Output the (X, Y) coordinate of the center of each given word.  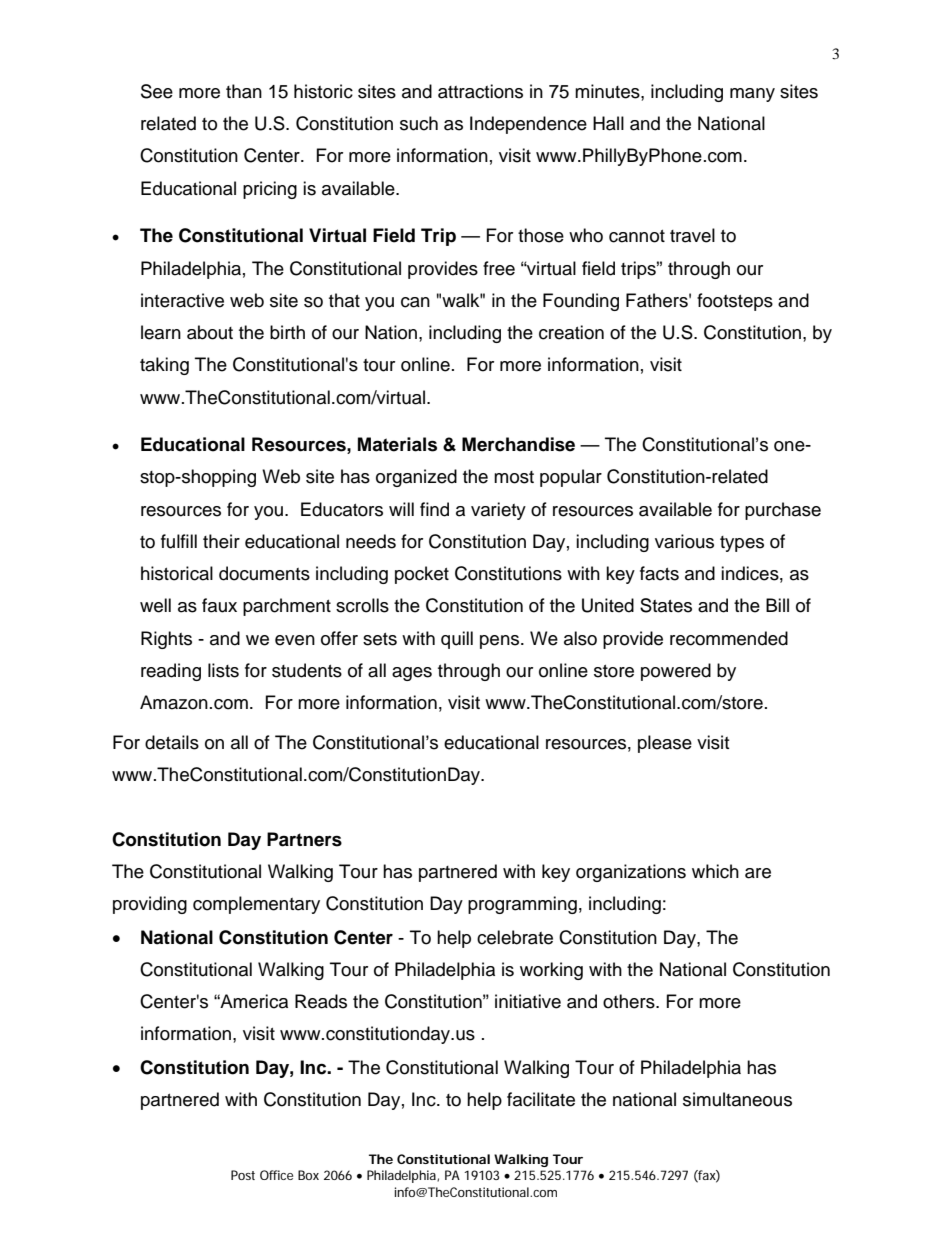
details (172, 742)
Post (243, 1175)
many (752, 95)
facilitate (541, 1099)
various (684, 541)
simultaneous (737, 1099)
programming (522, 905)
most (514, 477)
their (221, 541)
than (244, 91)
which (715, 871)
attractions (480, 91)
